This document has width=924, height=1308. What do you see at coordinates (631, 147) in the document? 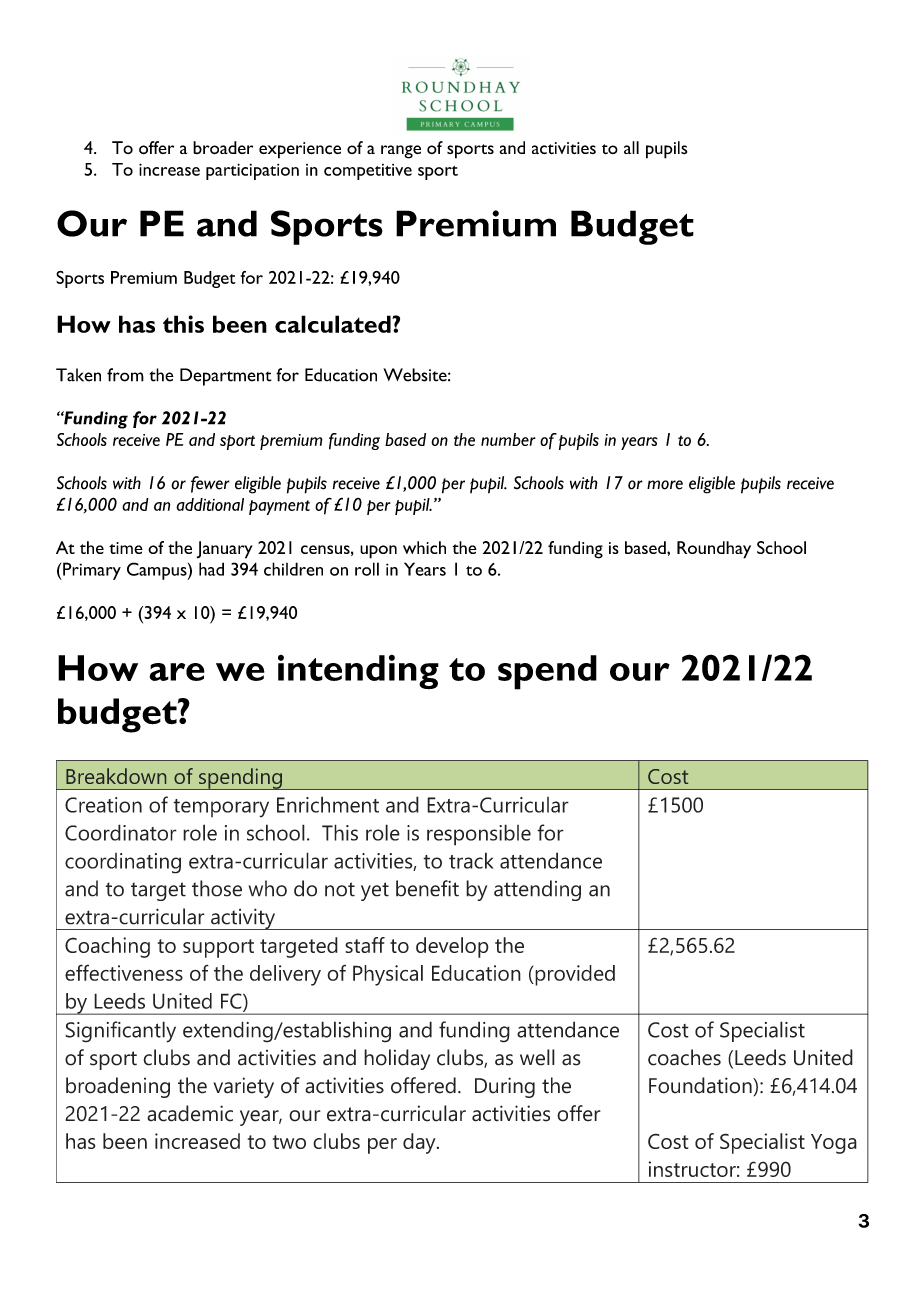
I see `all` at bounding box center [631, 147].
